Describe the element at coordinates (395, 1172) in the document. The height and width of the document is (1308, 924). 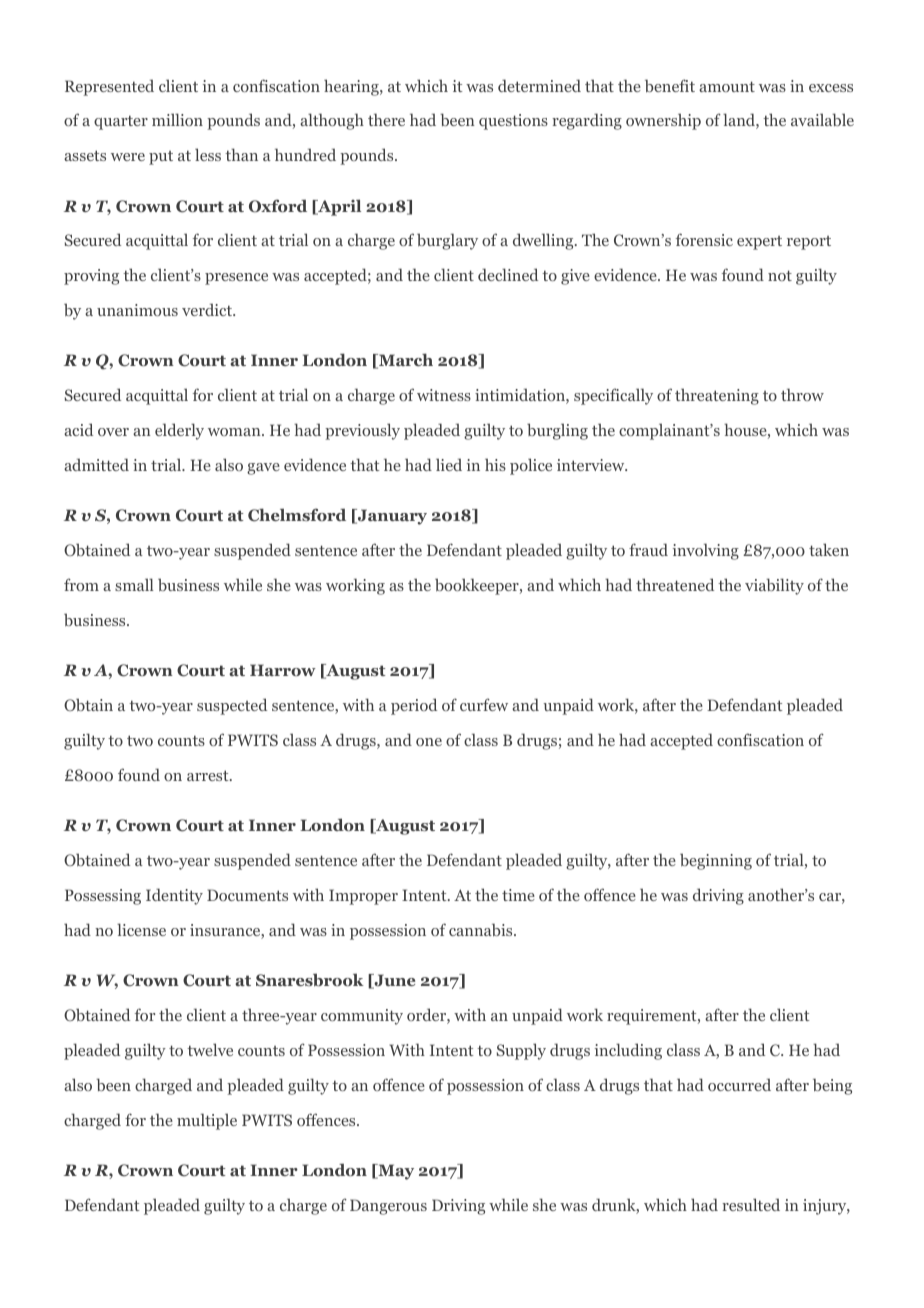
I see `May` at that location.
